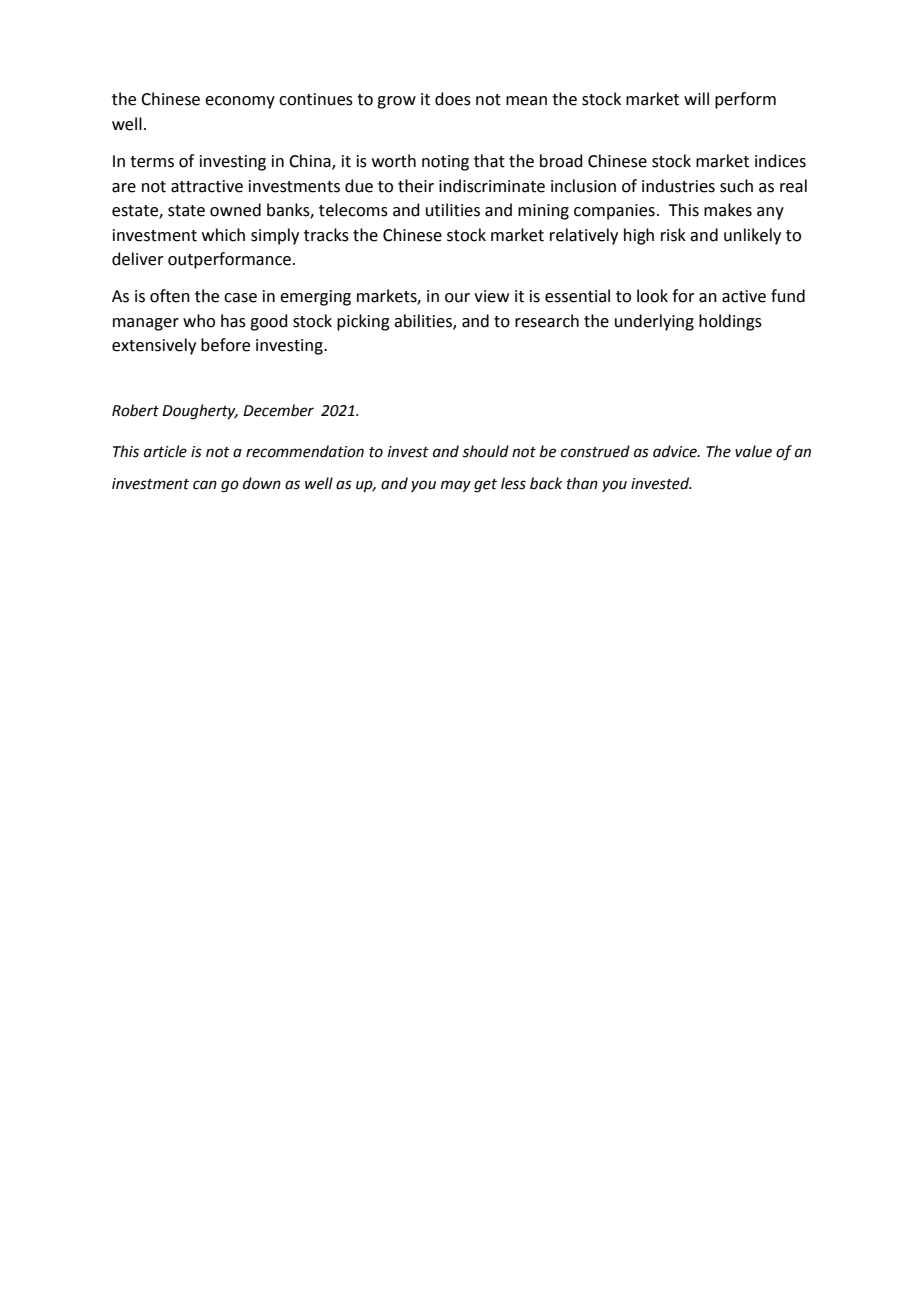  I want to click on abilities, so click(424, 321).
